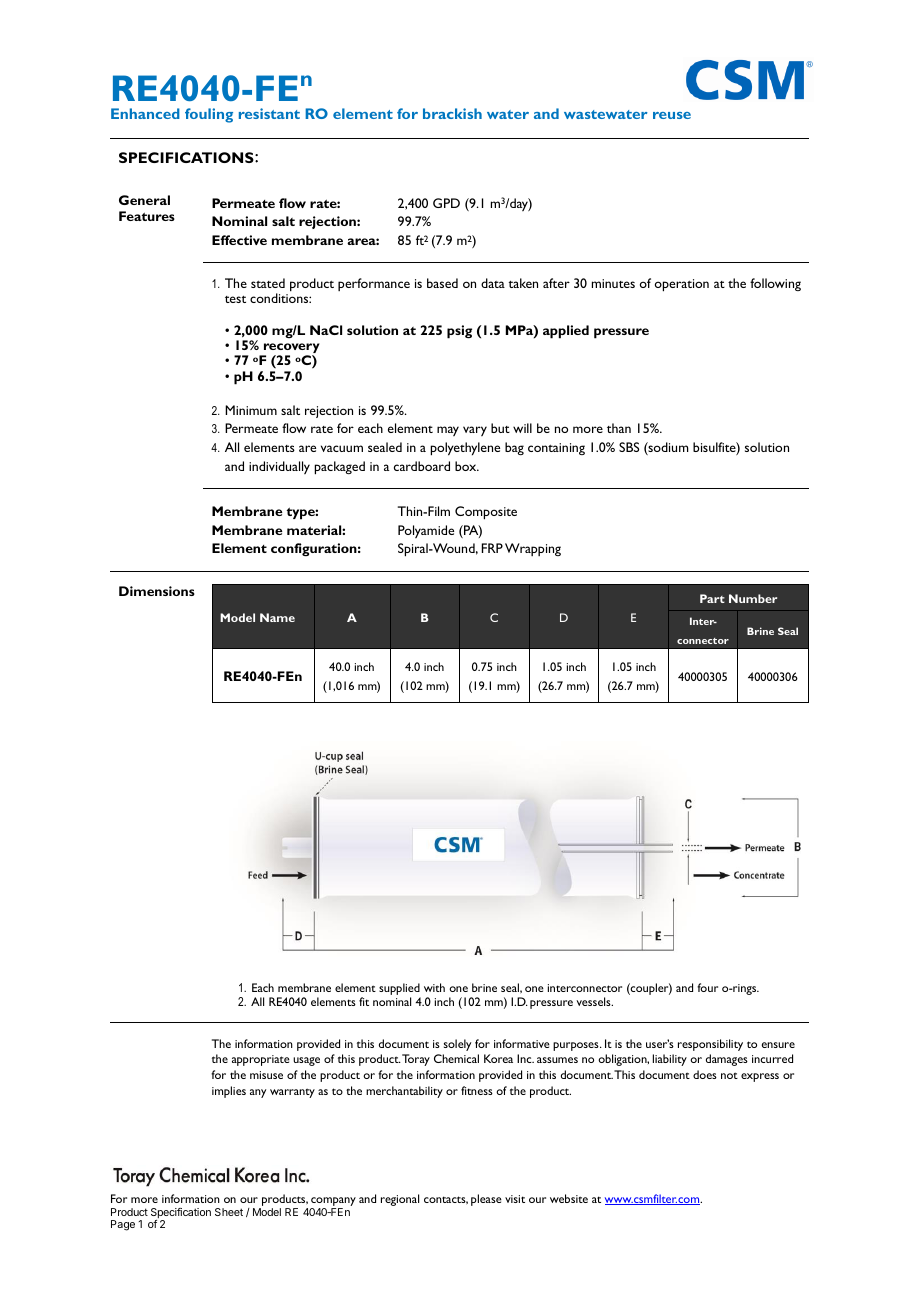  Describe the element at coordinates (279, 467) in the document. I see `individually` at that location.
